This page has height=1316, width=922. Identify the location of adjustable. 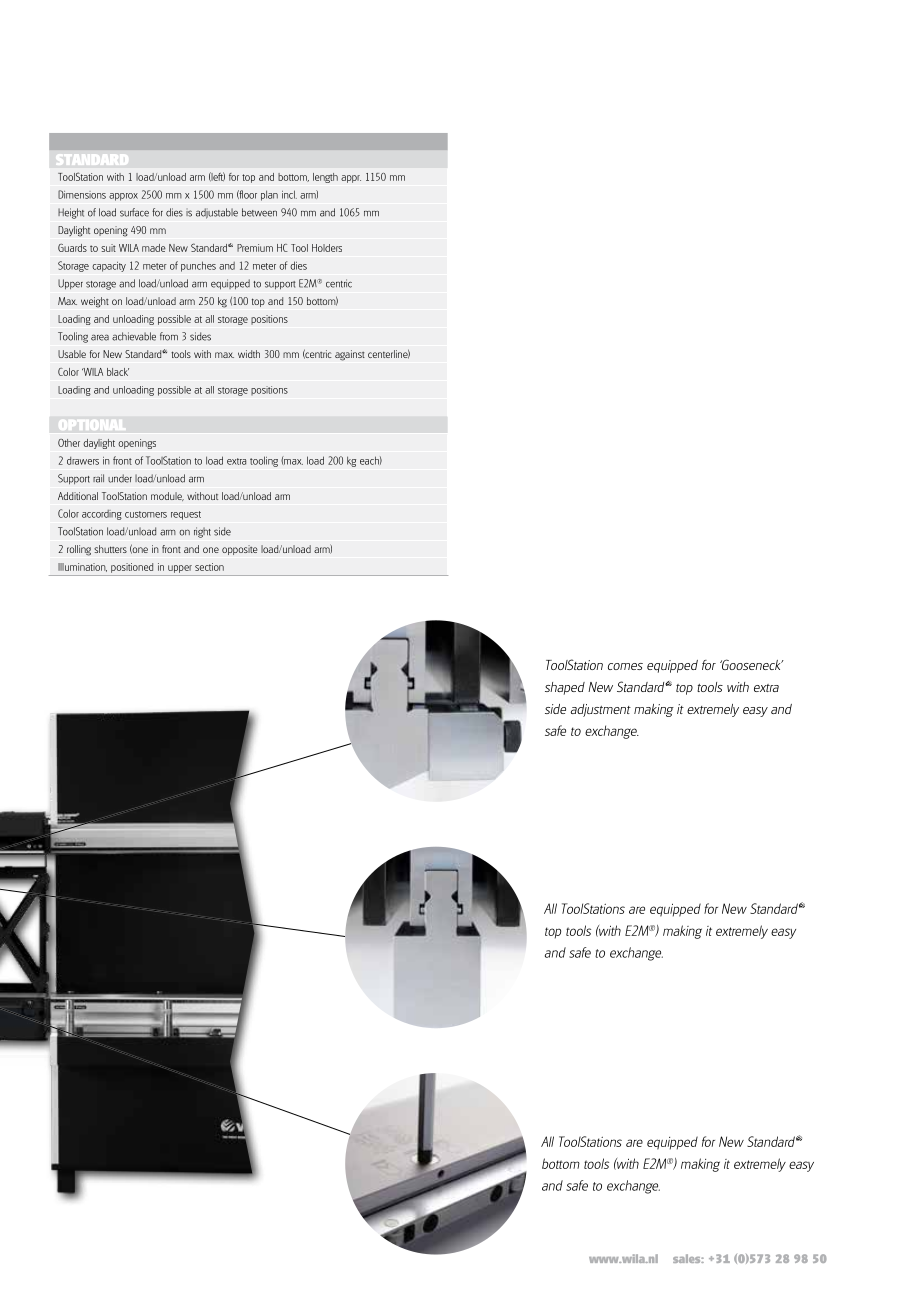
(217, 213).
